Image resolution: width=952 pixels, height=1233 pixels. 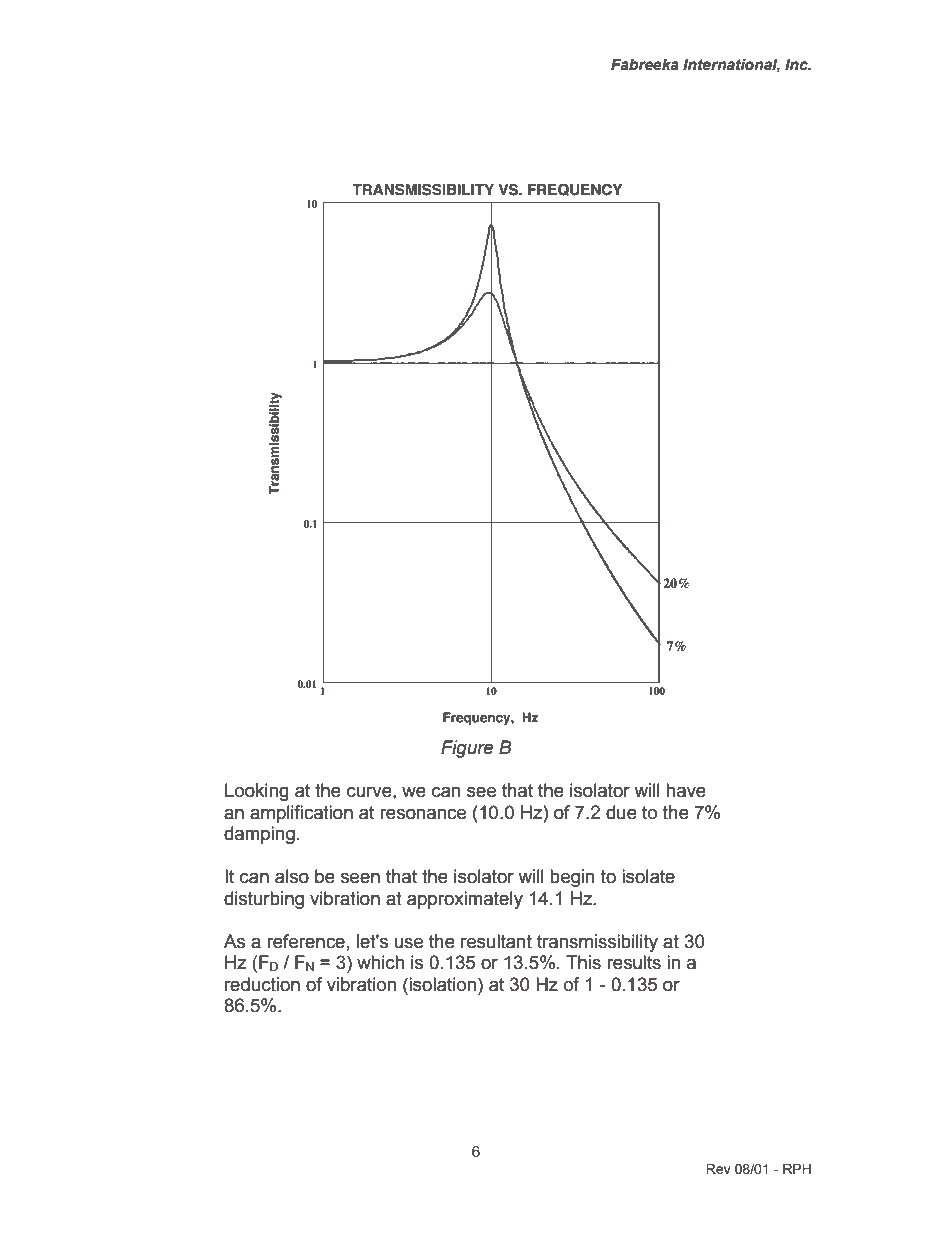 What do you see at coordinates (262, 984) in the screenshot?
I see `reduction` at bounding box center [262, 984].
